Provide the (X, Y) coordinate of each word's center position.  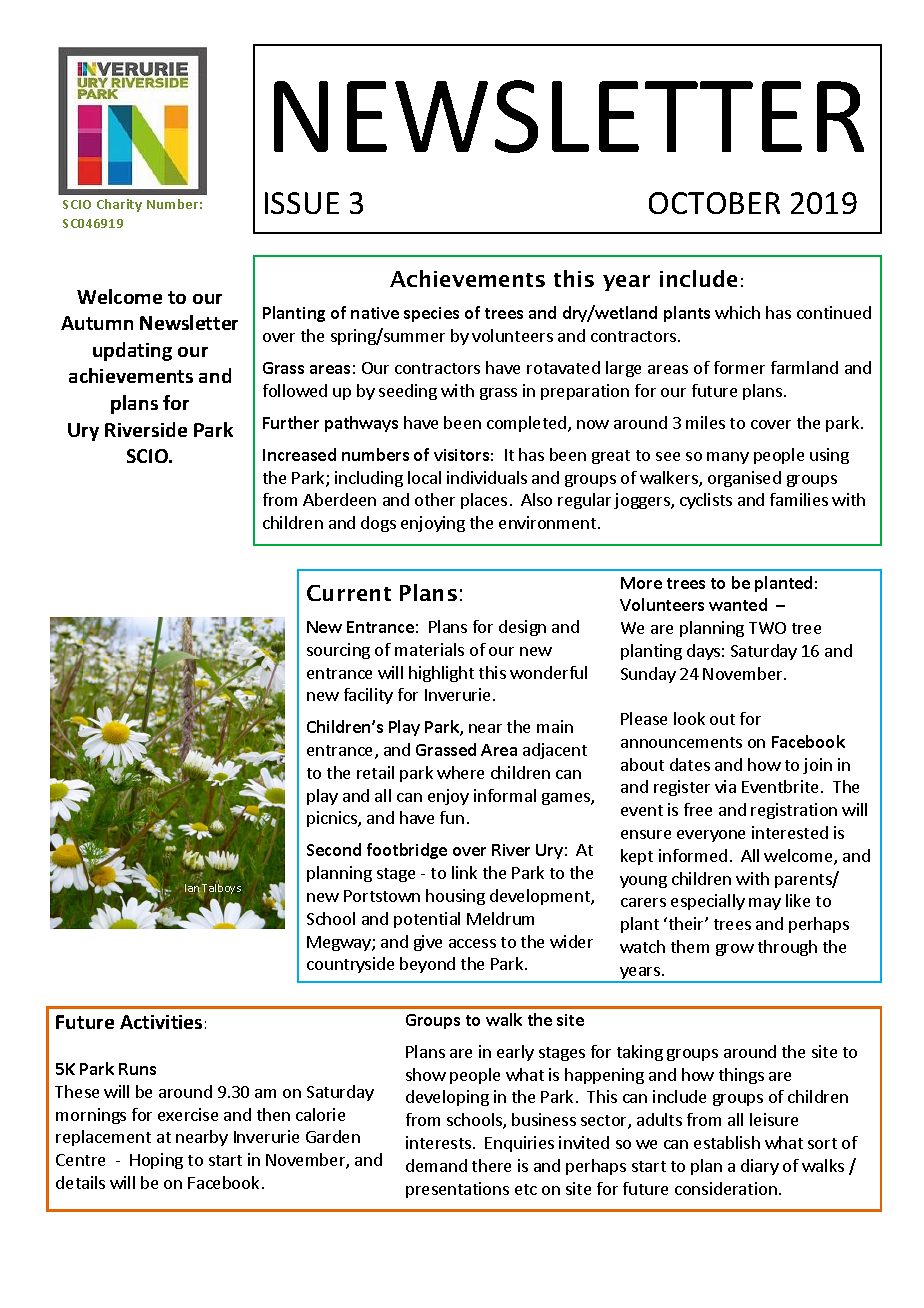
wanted (738, 604)
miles (705, 422)
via (725, 786)
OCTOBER (714, 203)
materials (429, 649)
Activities (161, 1022)
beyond (427, 965)
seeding (408, 392)
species (431, 314)
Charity (119, 205)
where (460, 772)
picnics (333, 819)
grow (735, 950)
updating (132, 351)
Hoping (156, 1161)
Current (349, 593)
